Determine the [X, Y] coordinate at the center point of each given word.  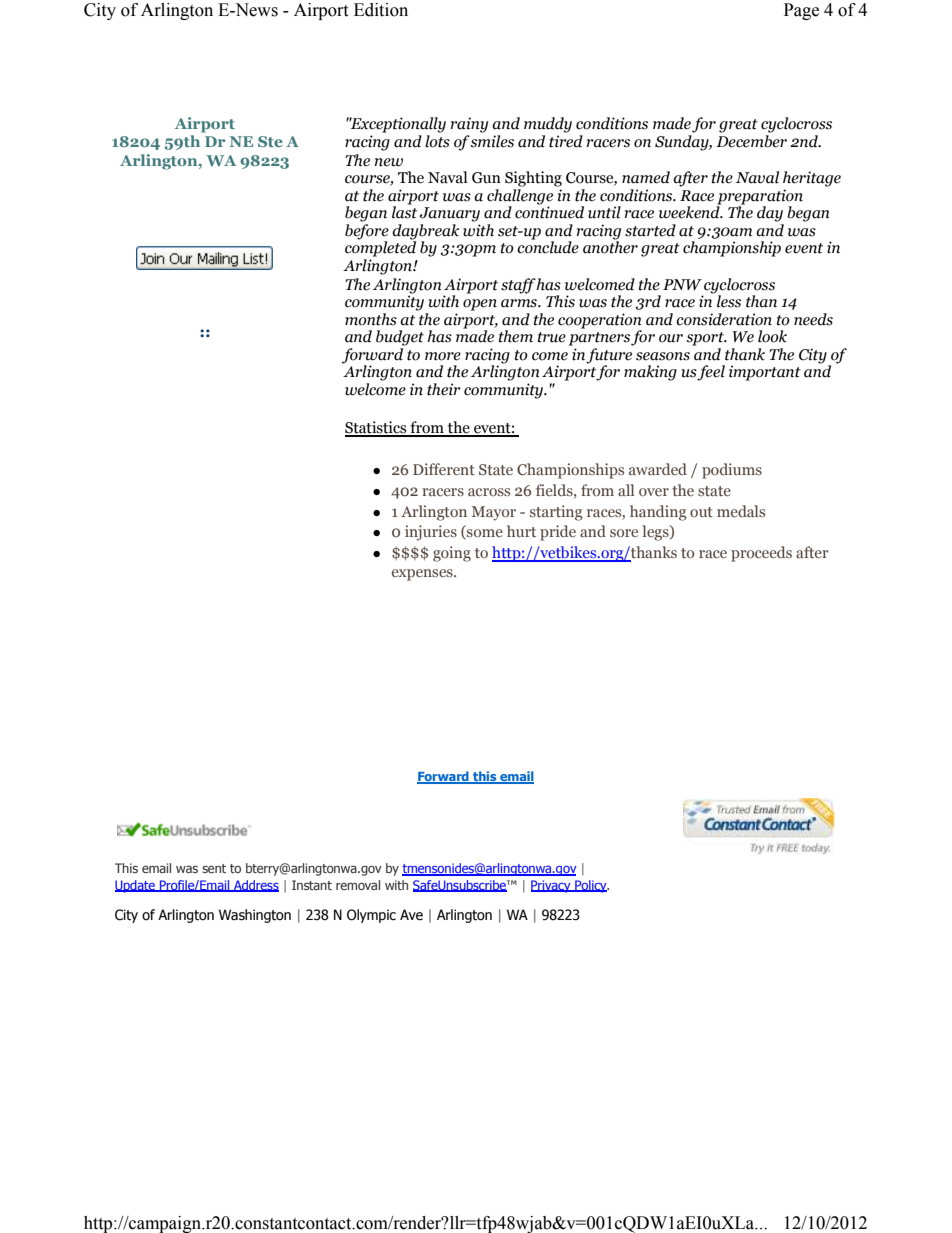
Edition [381, 10]
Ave [411, 915]
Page [801, 11]
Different [444, 469]
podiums [732, 471]
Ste [270, 141]
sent [214, 868]
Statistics [377, 428]
